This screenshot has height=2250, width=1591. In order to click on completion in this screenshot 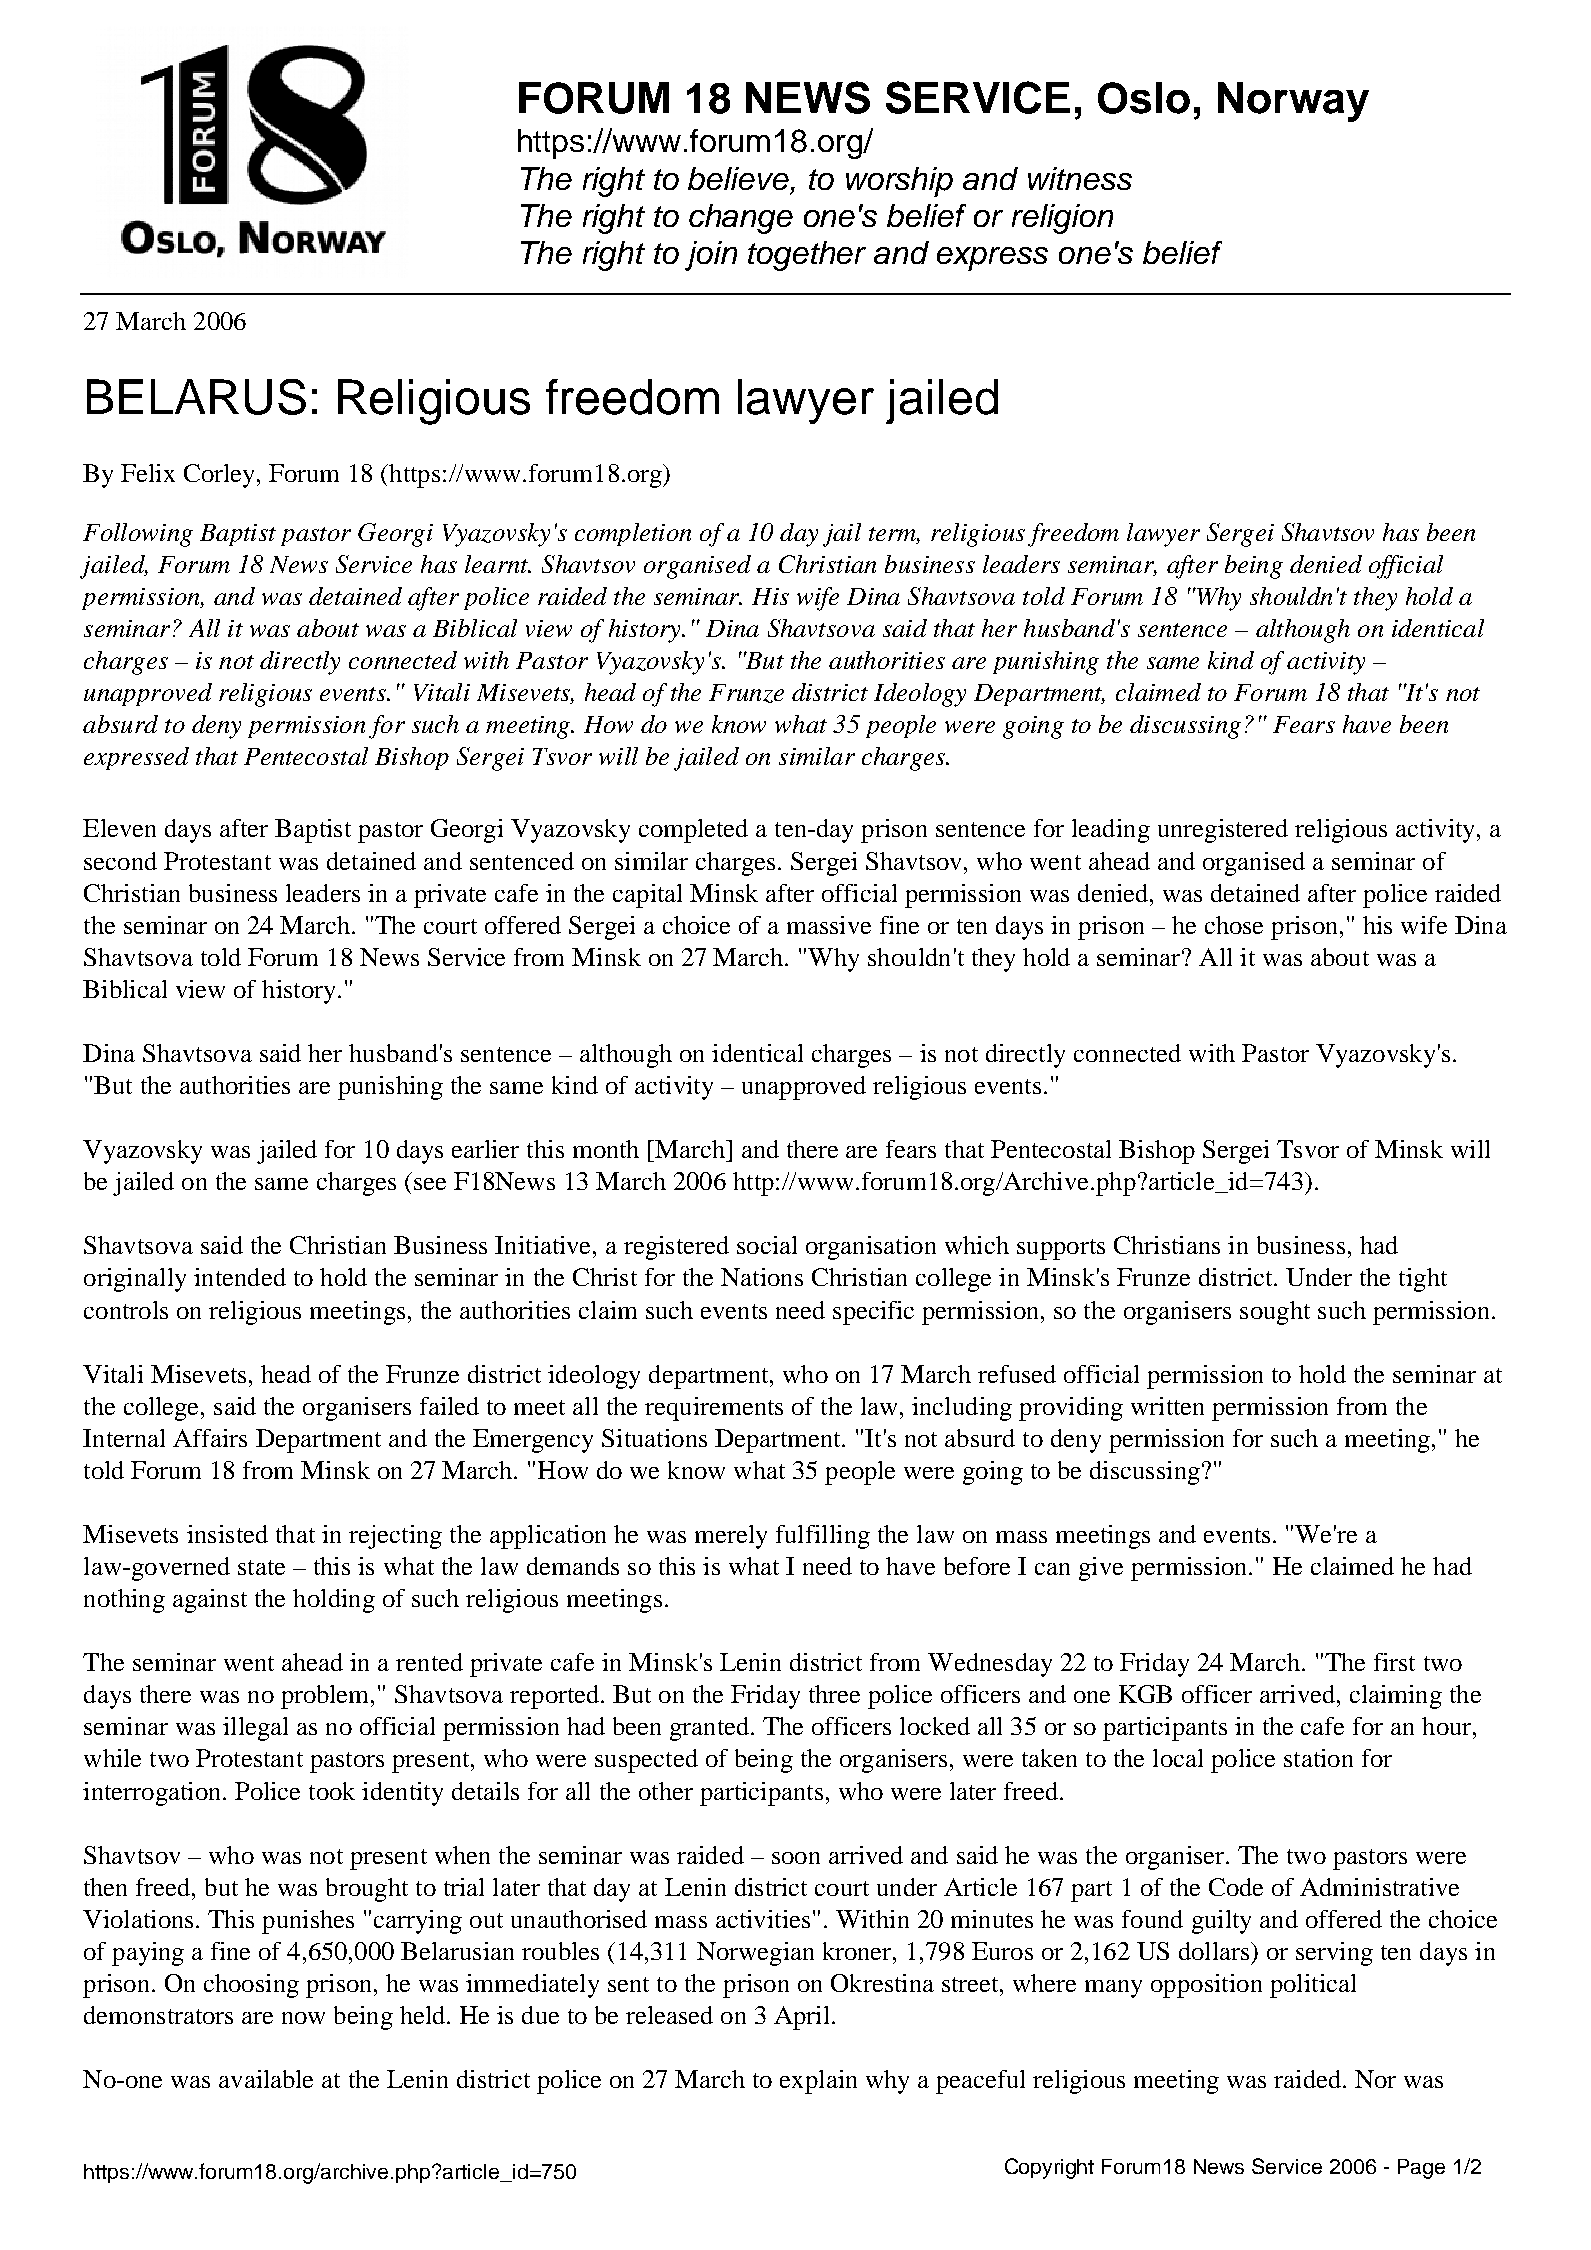, I will do `click(633, 534)`.
